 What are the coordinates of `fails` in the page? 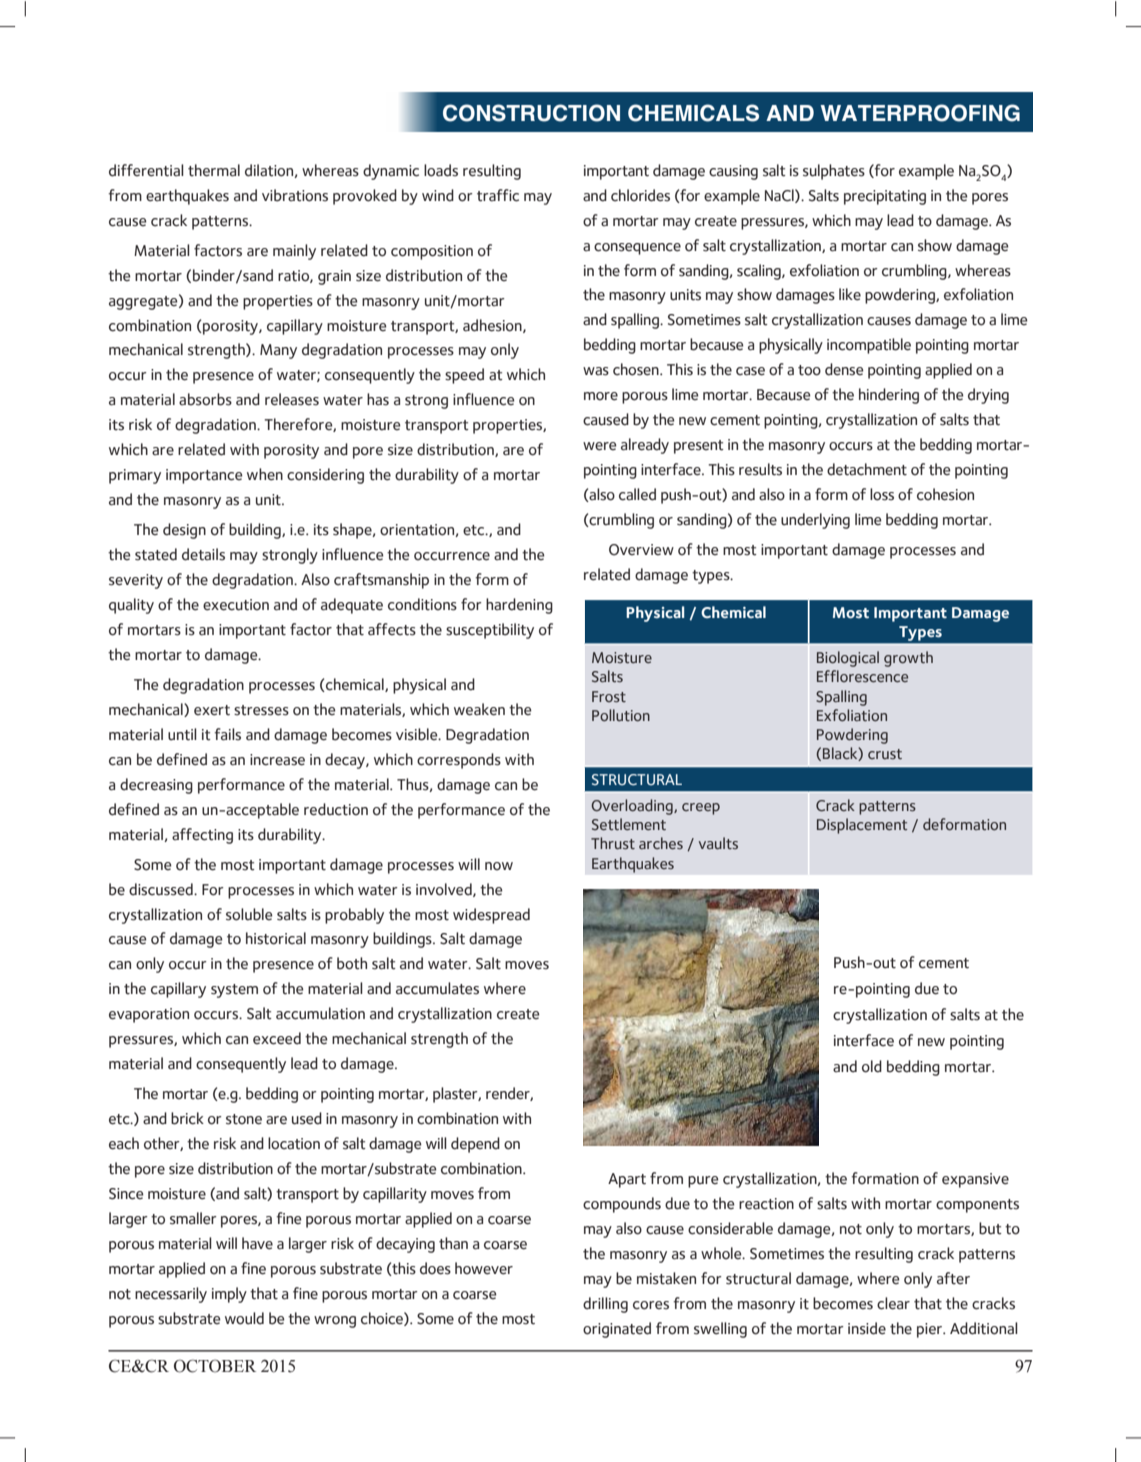 It's located at (227, 734).
